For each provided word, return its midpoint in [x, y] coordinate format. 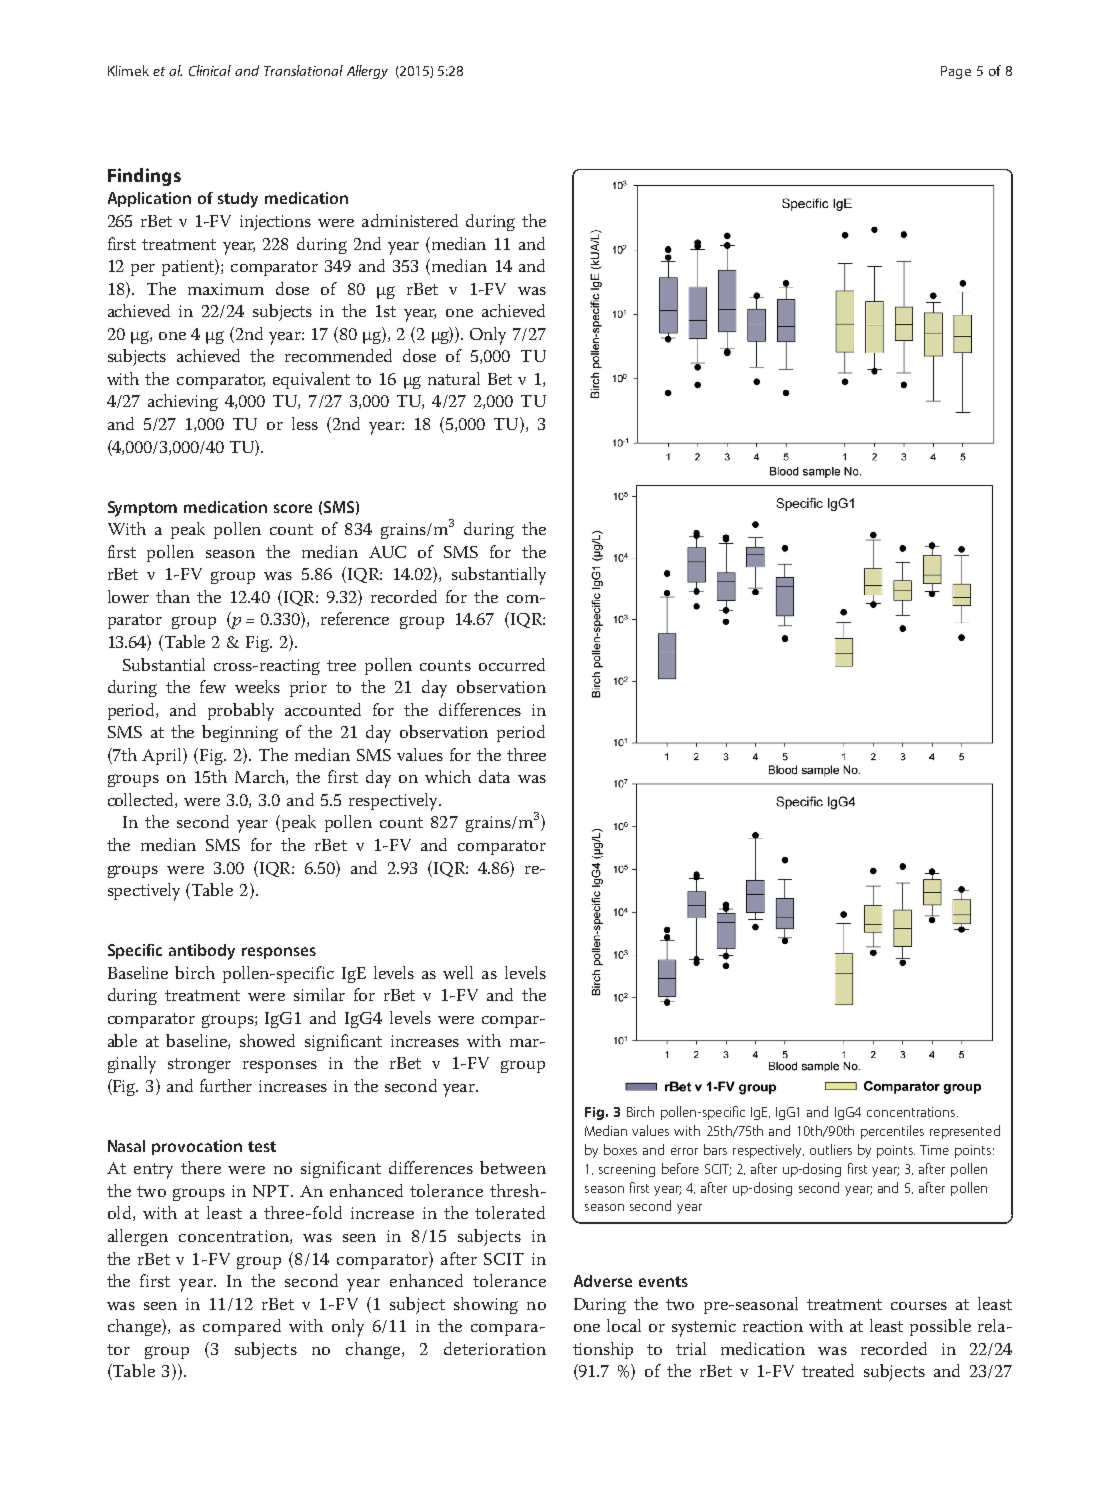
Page [956, 72]
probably [241, 712]
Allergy [367, 72]
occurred [512, 664]
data [494, 776]
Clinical [210, 70]
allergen [138, 1237]
